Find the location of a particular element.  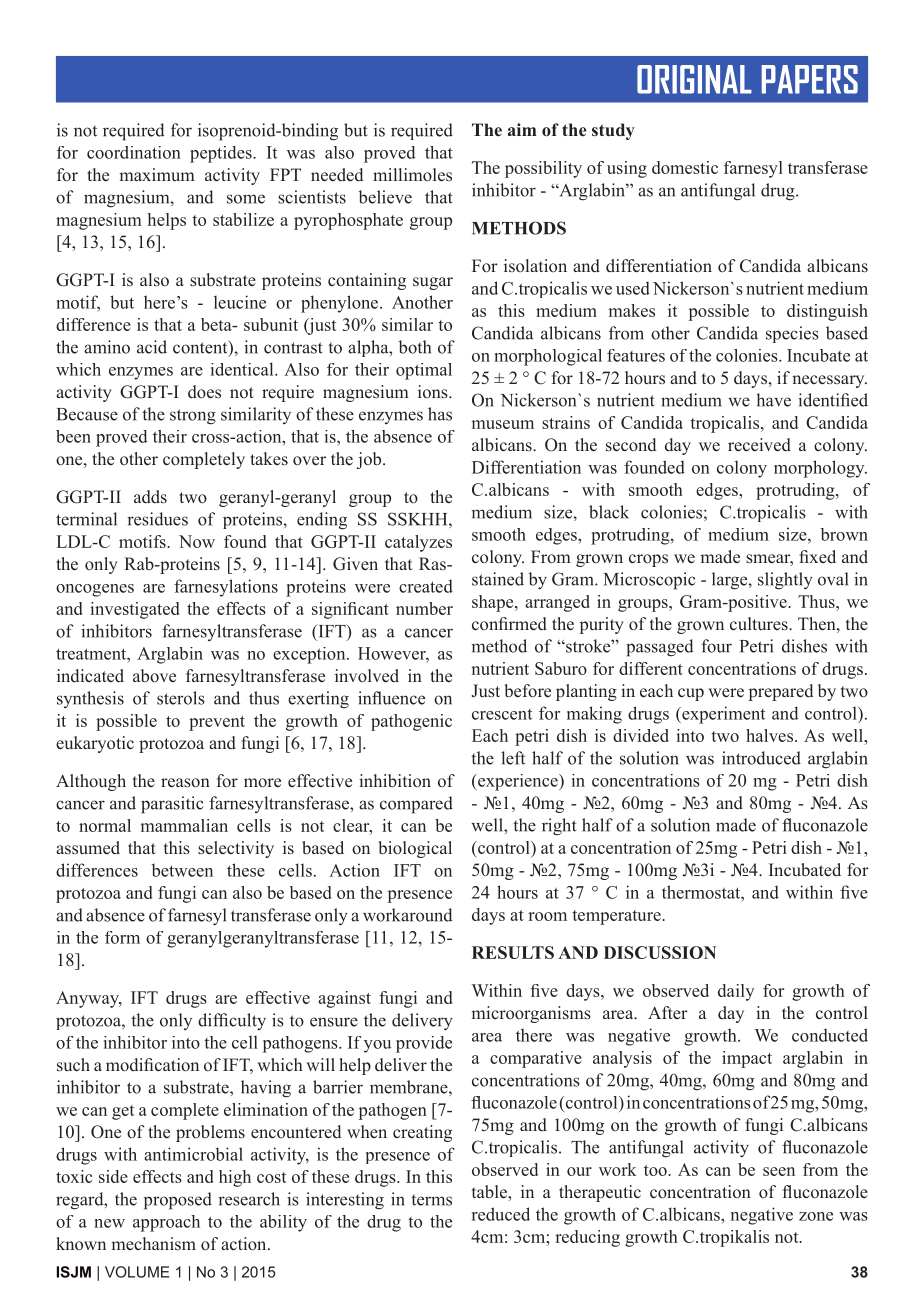

mechanism is located at coordinates (153, 1243).
